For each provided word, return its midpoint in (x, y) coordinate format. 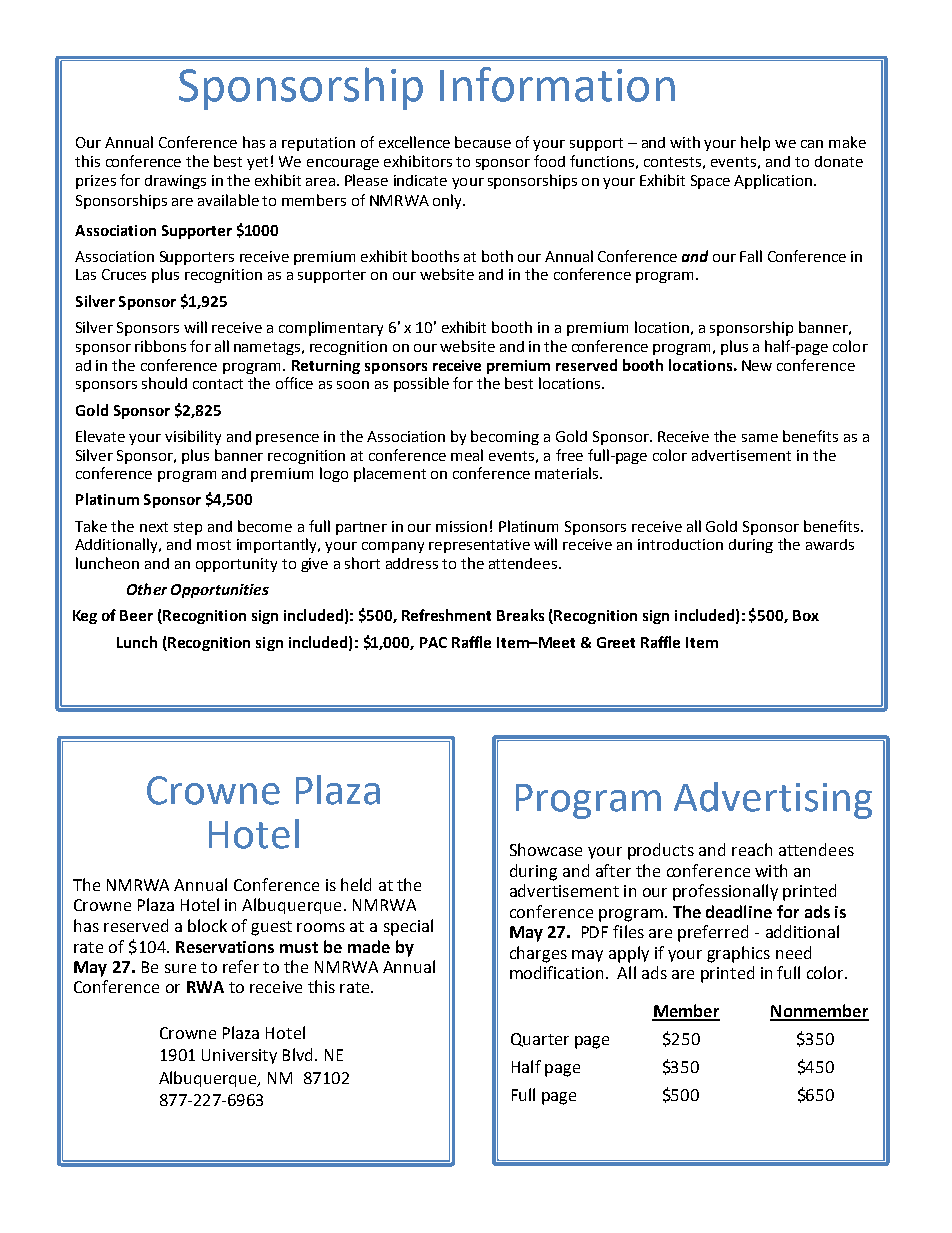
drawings (175, 182)
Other (147, 589)
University (239, 1056)
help (755, 143)
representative (479, 546)
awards (830, 544)
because (483, 142)
